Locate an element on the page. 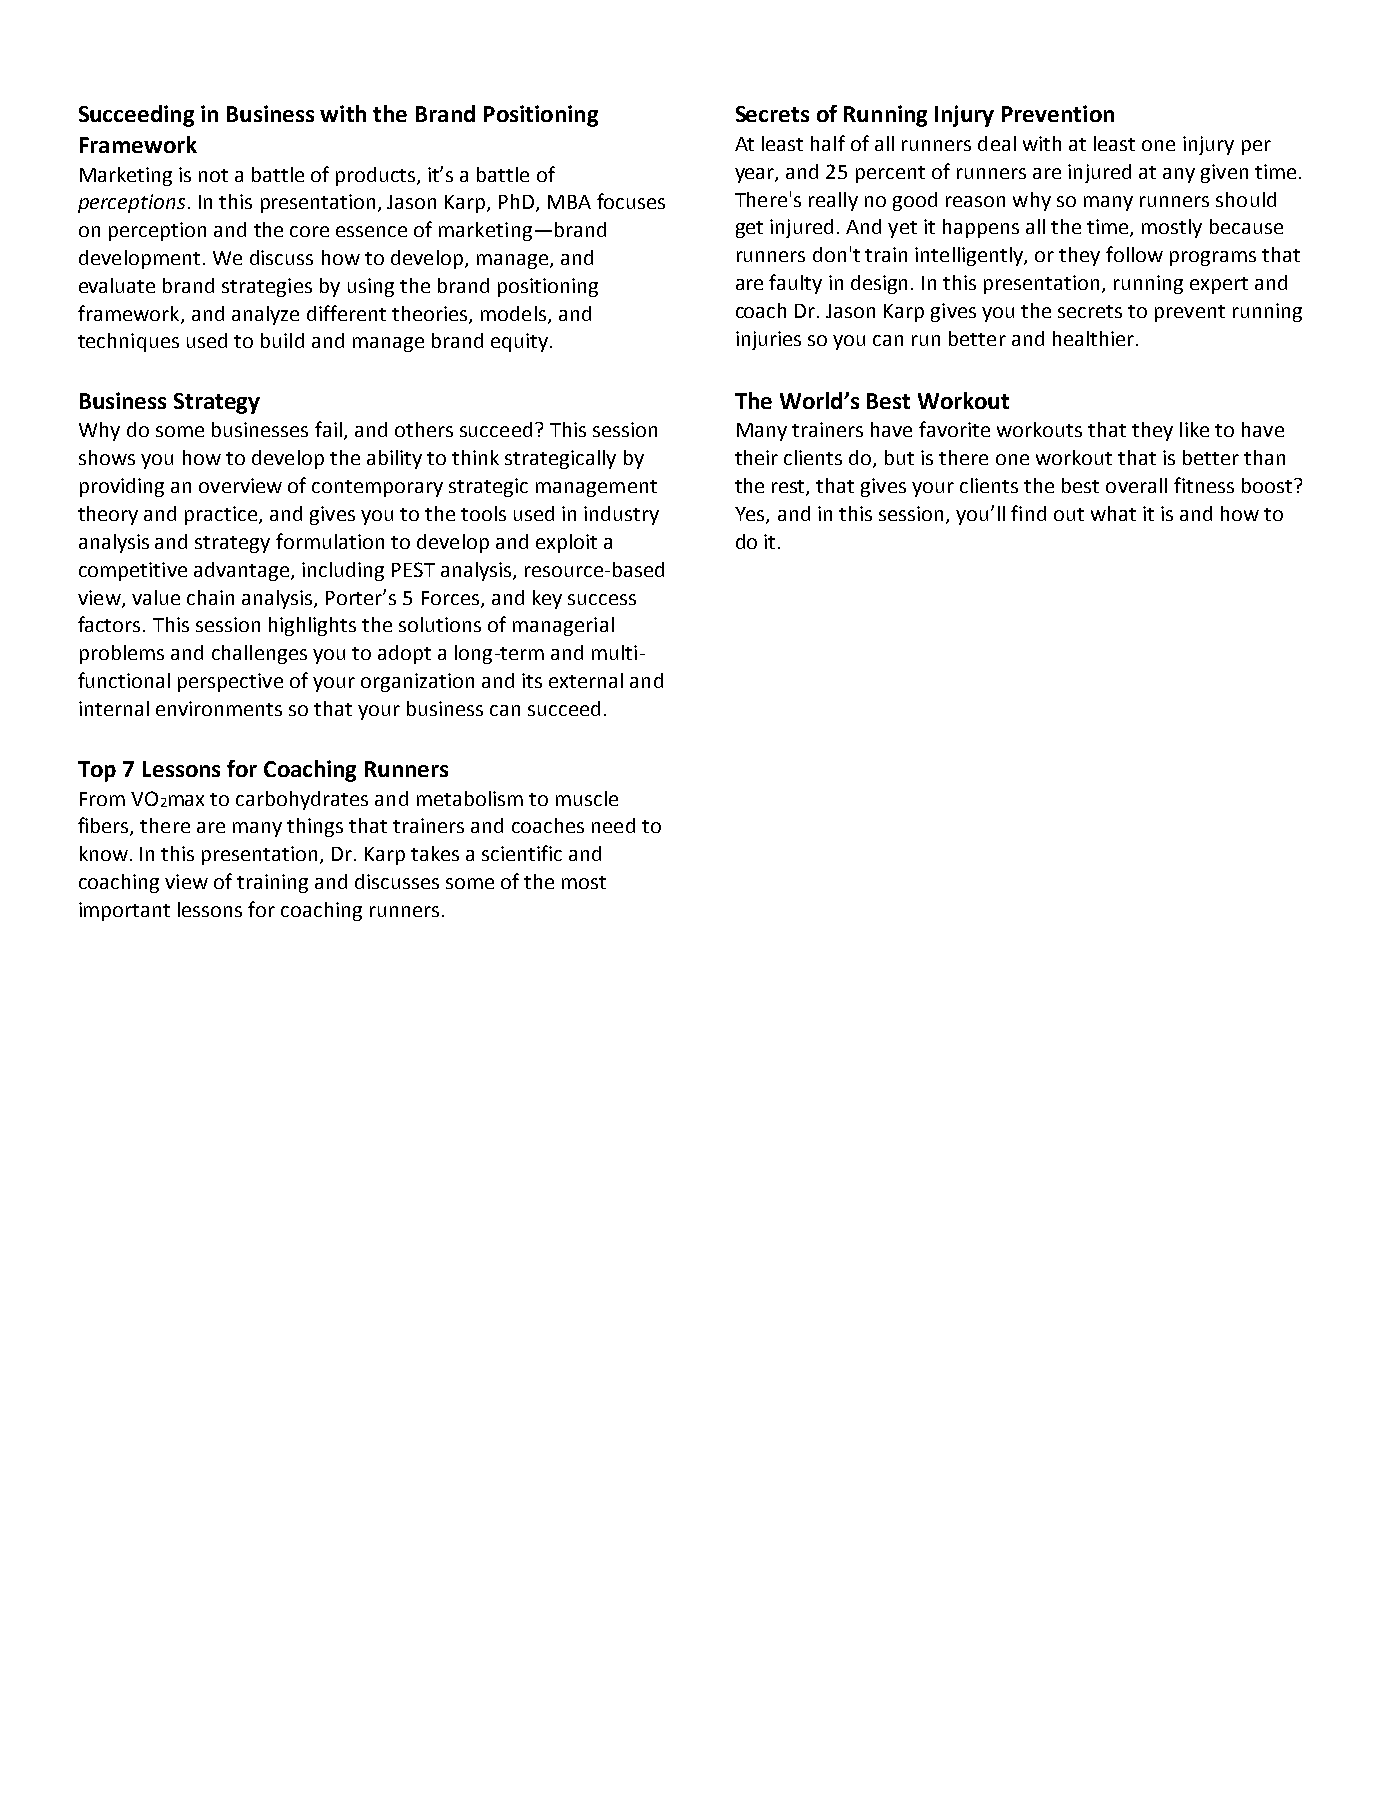 The image size is (1395, 1805). not is located at coordinates (213, 175).
